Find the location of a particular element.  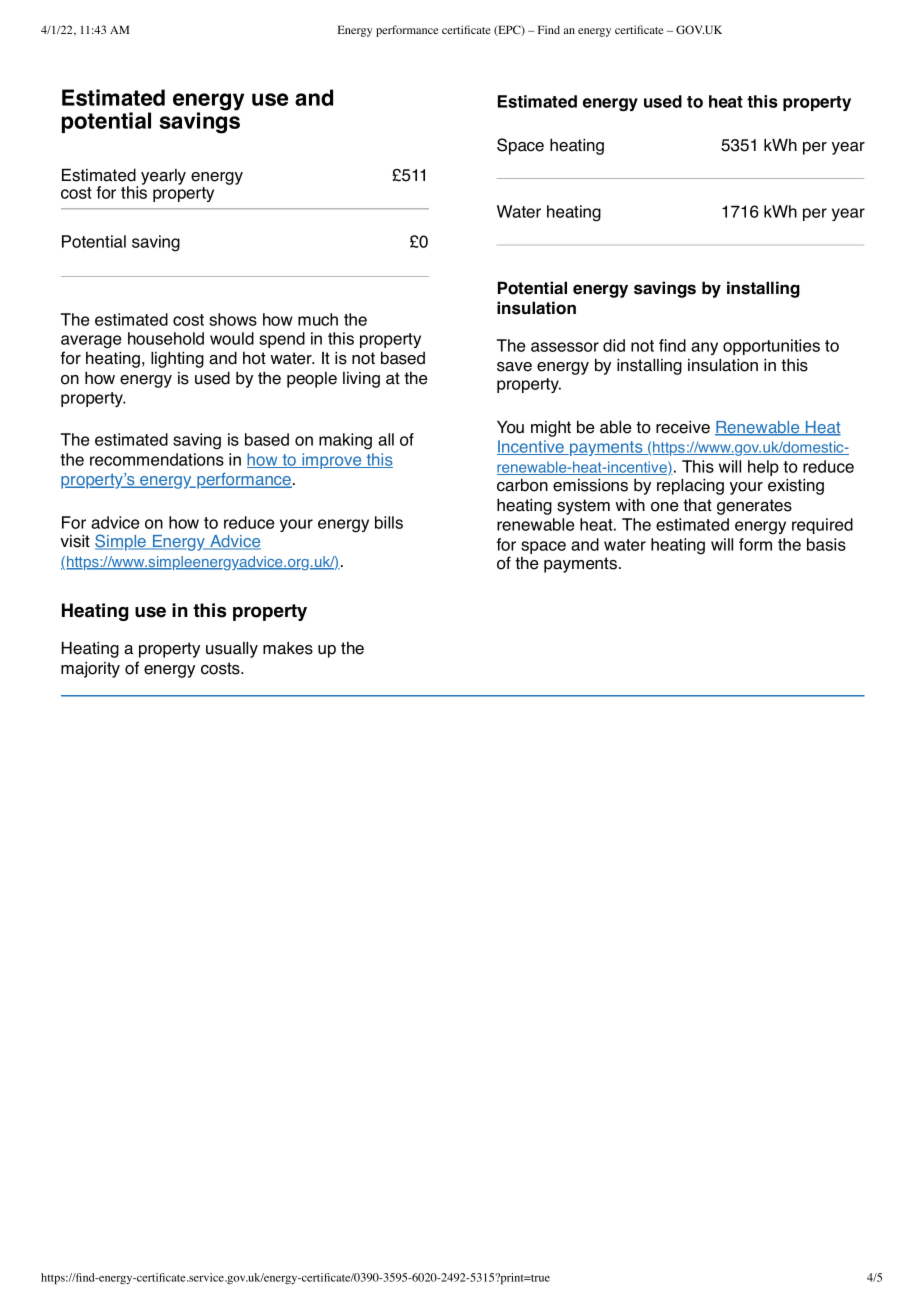

usually is located at coordinates (232, 650).
